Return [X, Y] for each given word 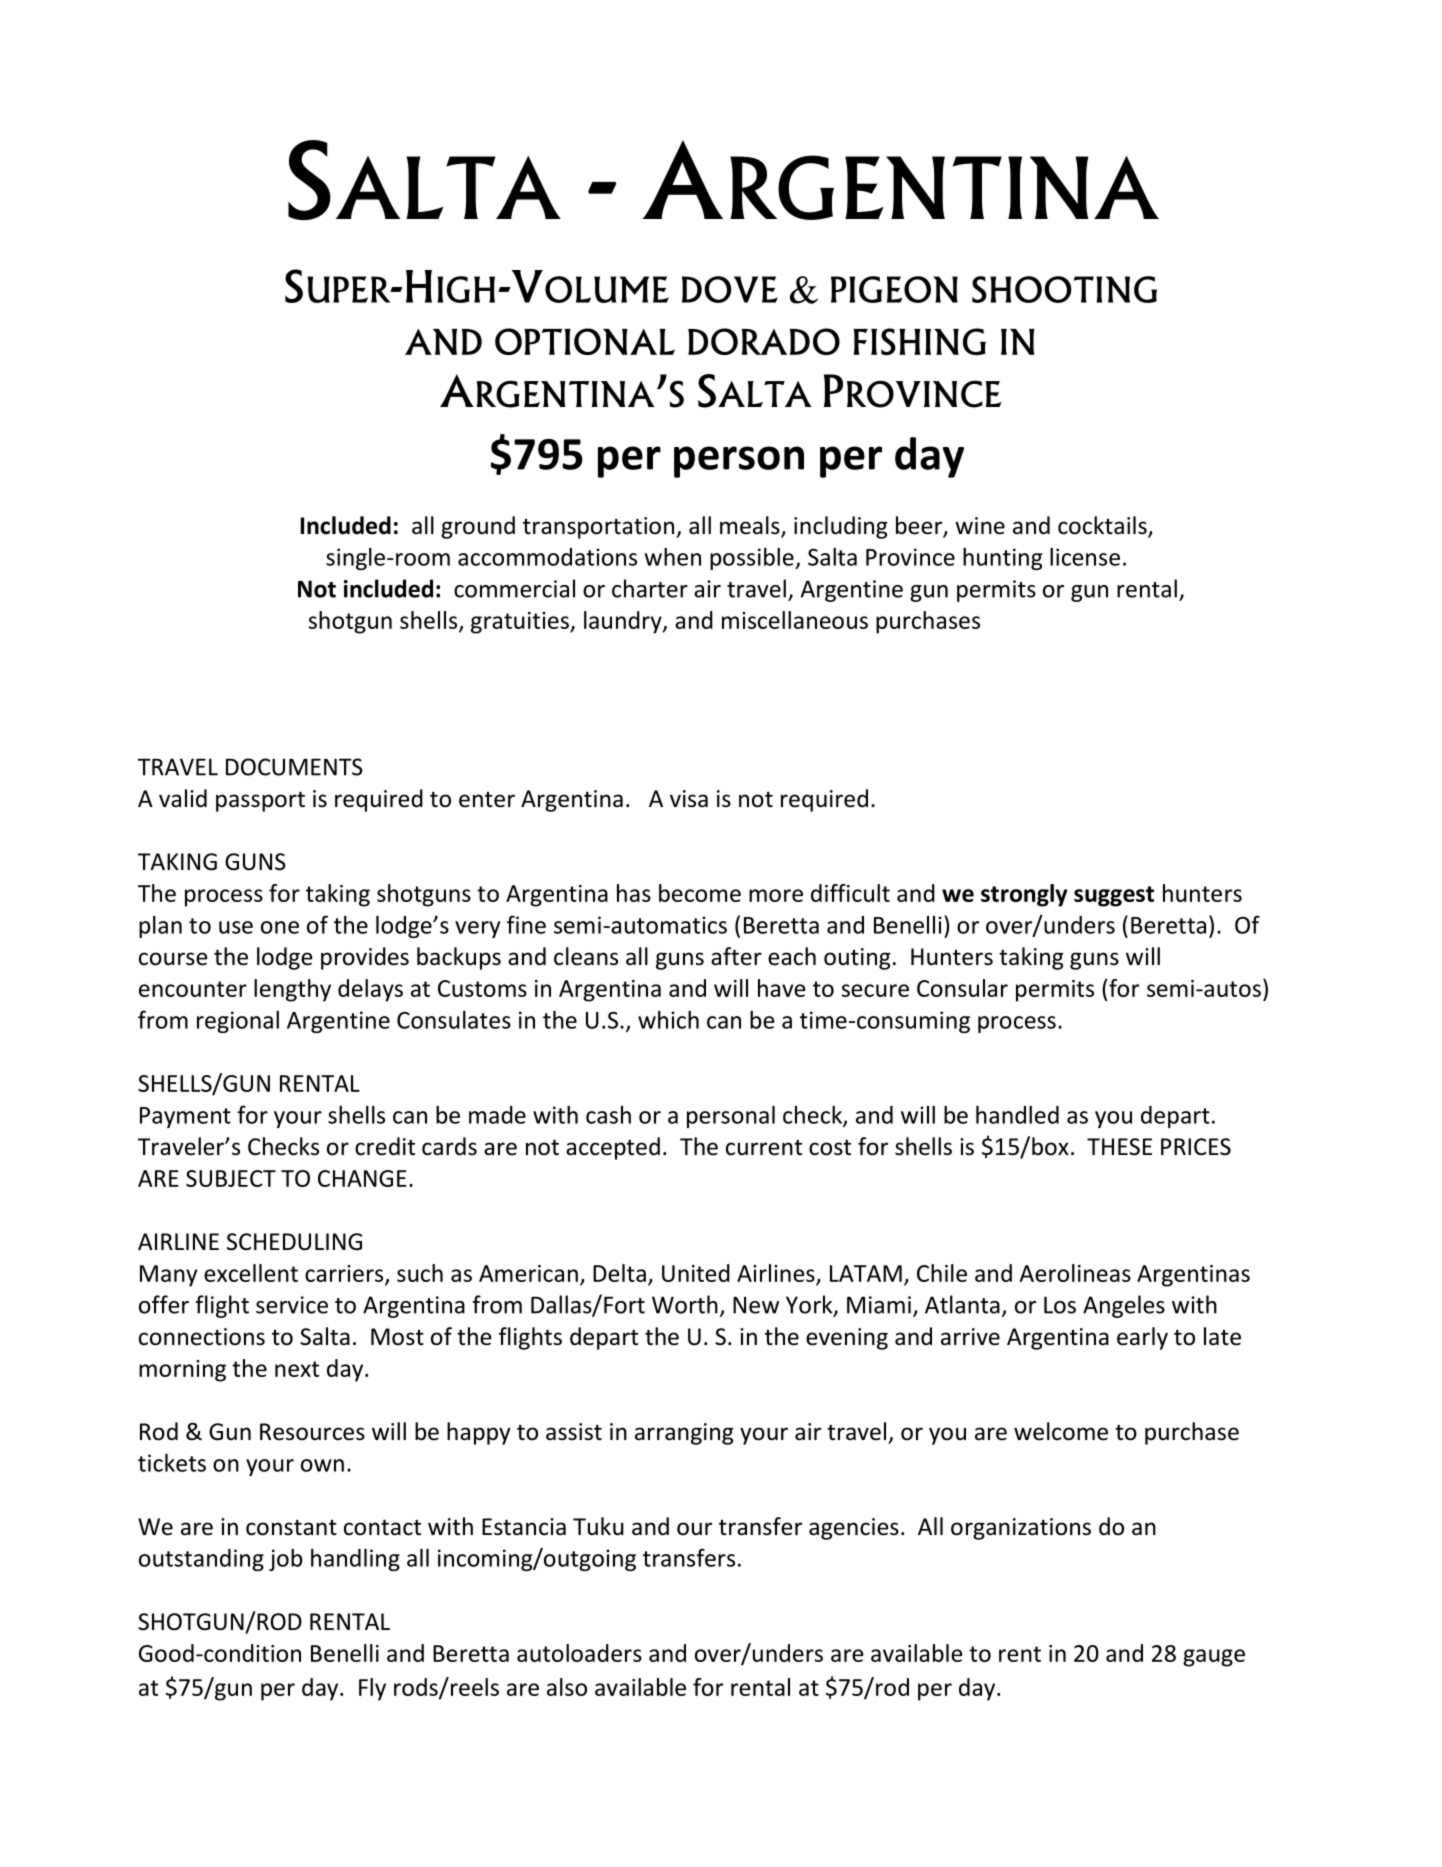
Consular [962, 988]
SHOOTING [1064, 289]
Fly [372, 1689]
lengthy [292, 990]
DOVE [730, 289]
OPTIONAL [585, 341]
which [668, 1020]
